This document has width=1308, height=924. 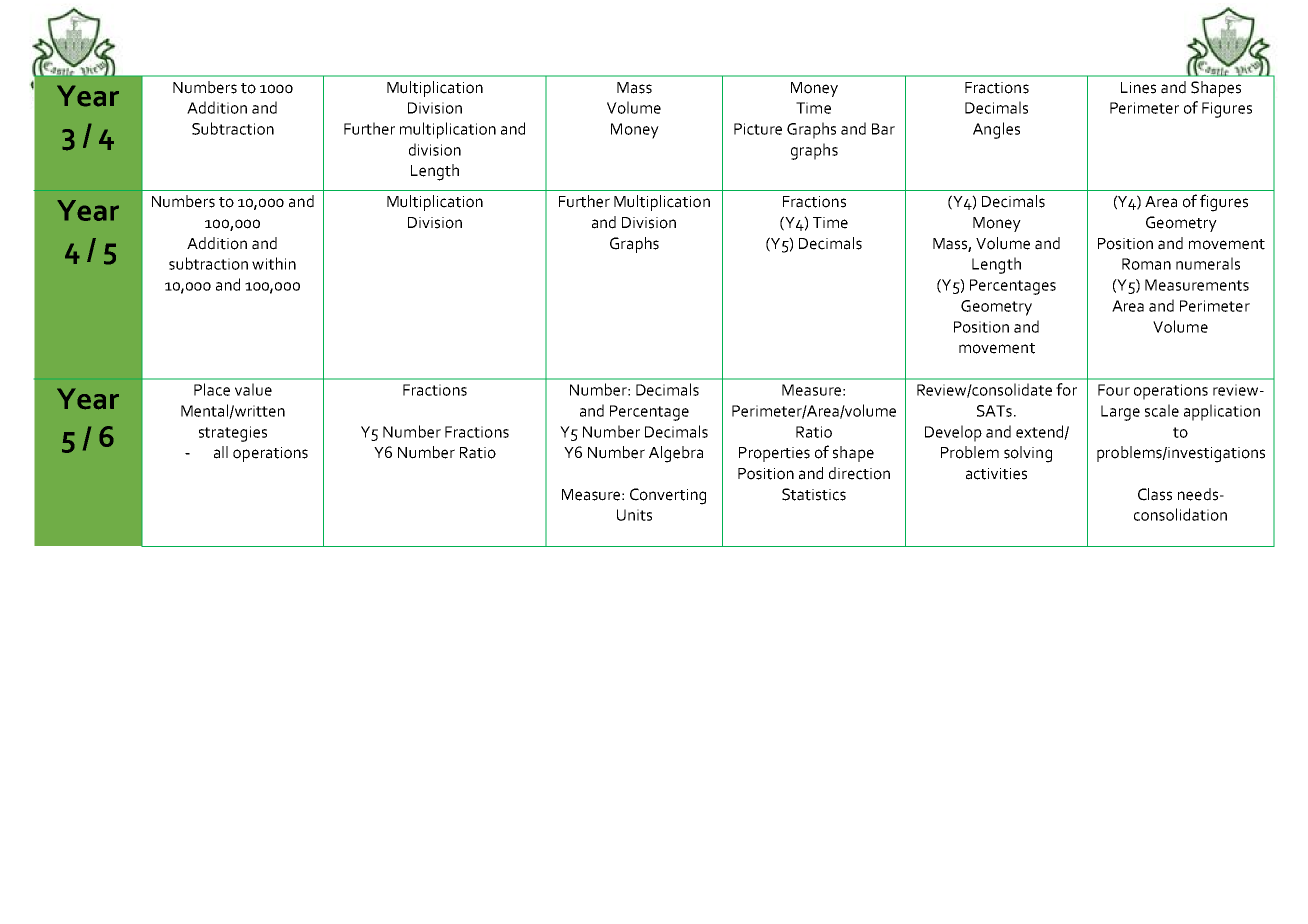 I want to click on within, so click(x=274, y=263).
